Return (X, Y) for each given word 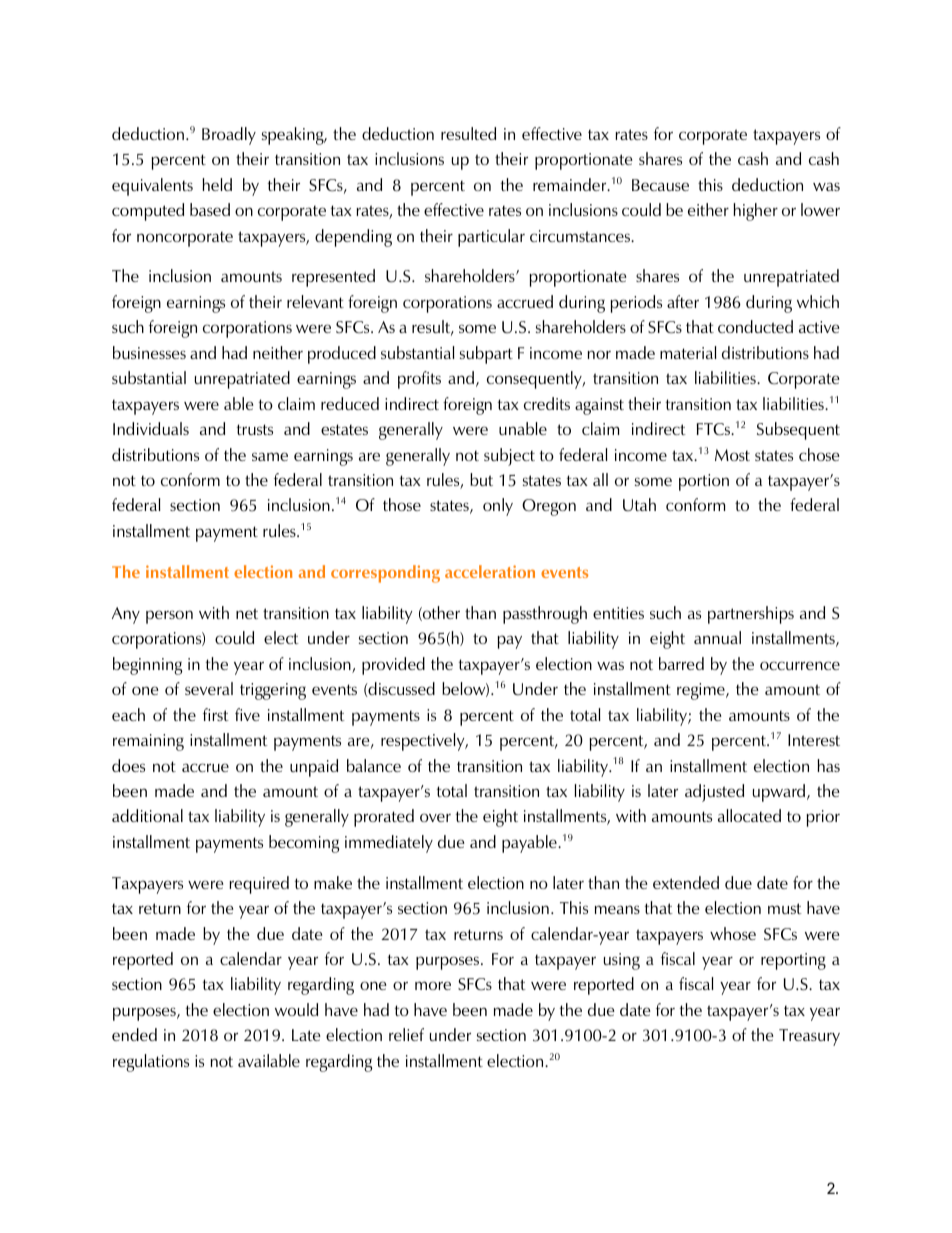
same (270, 456)
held (217, 184)
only (498, 507)
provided (393, 666)
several (209, 688)
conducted (755, 326)
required (259, 885)
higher (755, 212)
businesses (149, 352)
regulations (151, 1063)
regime (702, 691)
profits (419, 380)
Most (732, 455)
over (435, 817)
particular (491, 238)
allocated (749, 815)
